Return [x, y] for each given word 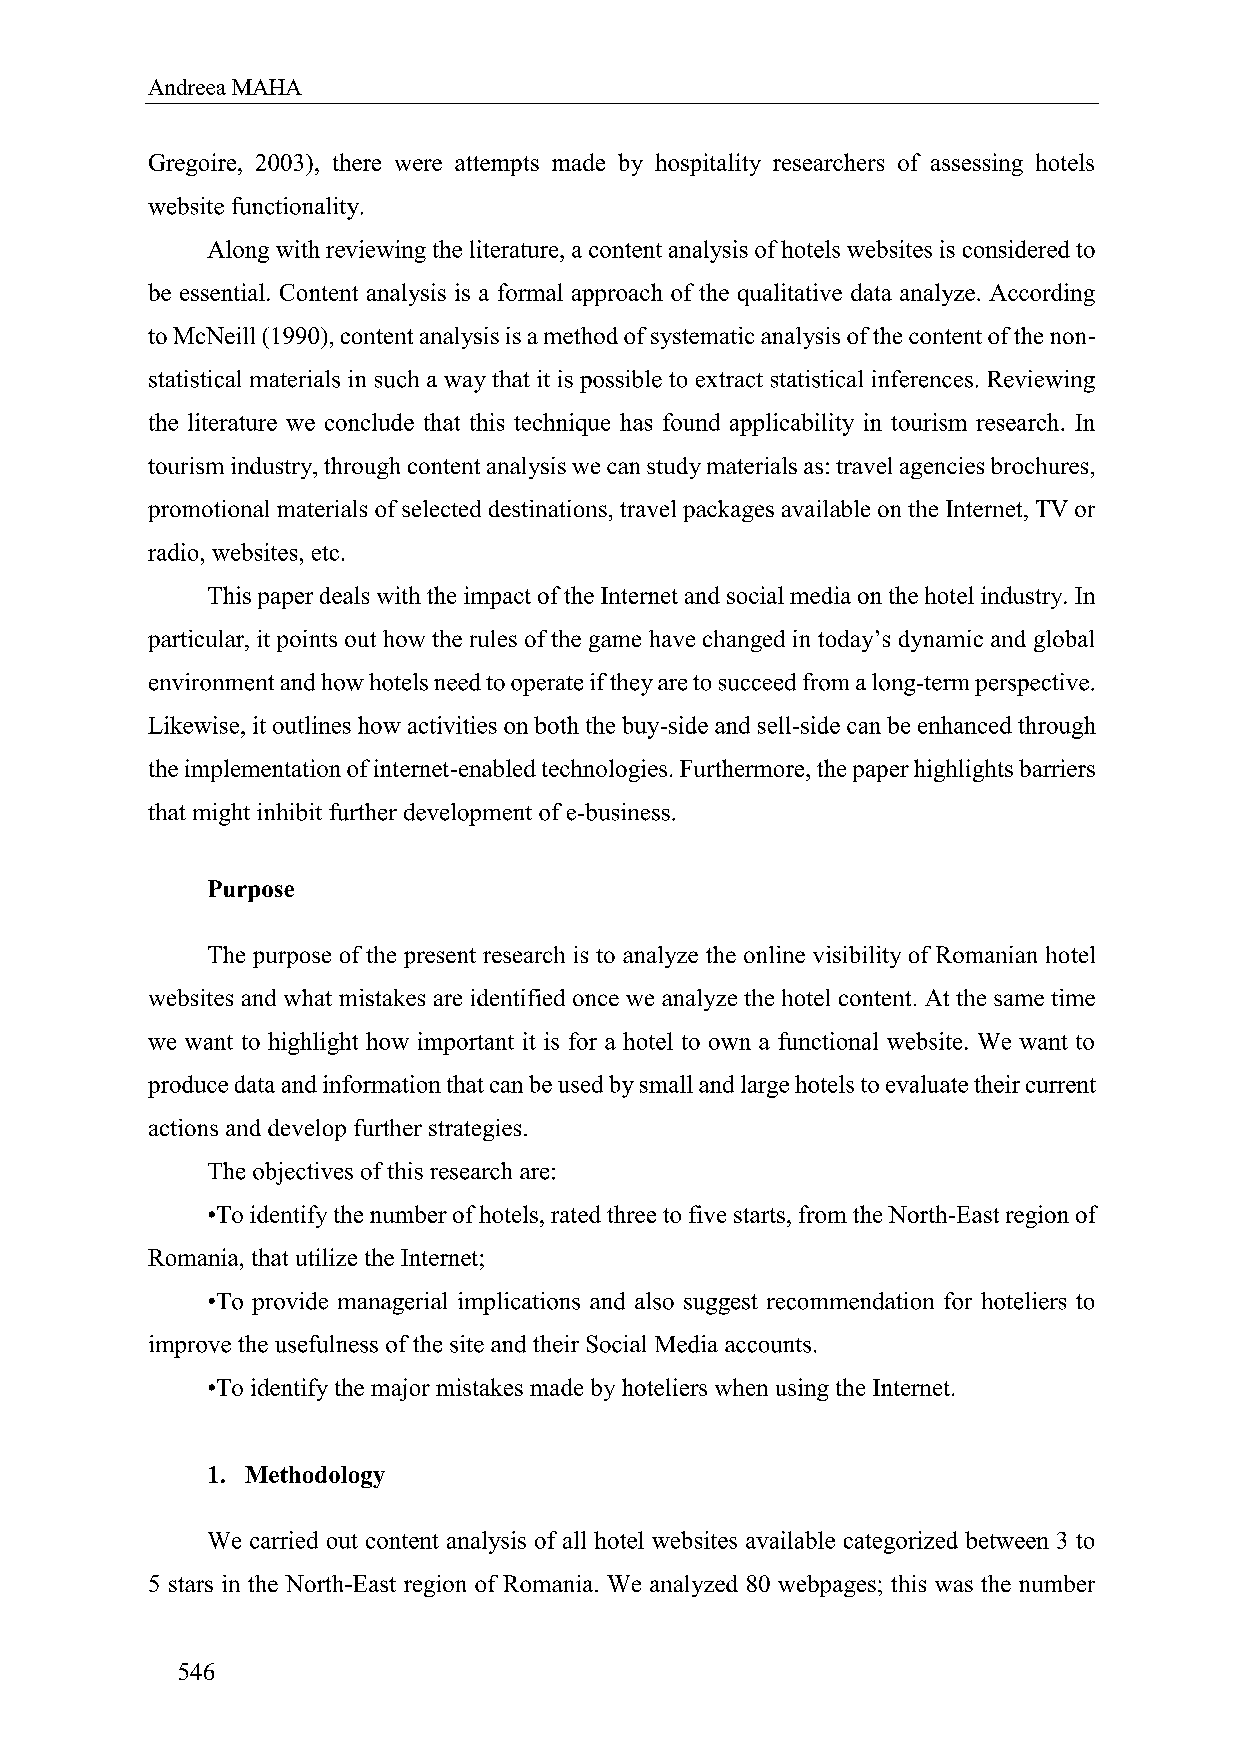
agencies [942, 468]
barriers [1057, 768]
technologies [604, 770]
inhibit [289, 812]
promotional [208, 511]
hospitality [708, 164]
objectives [303, 1173]
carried [284, 1540]
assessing [977, 164]
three [631, 1214]
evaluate [927, 1084]
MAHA [267, 87]
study [674, 468]
